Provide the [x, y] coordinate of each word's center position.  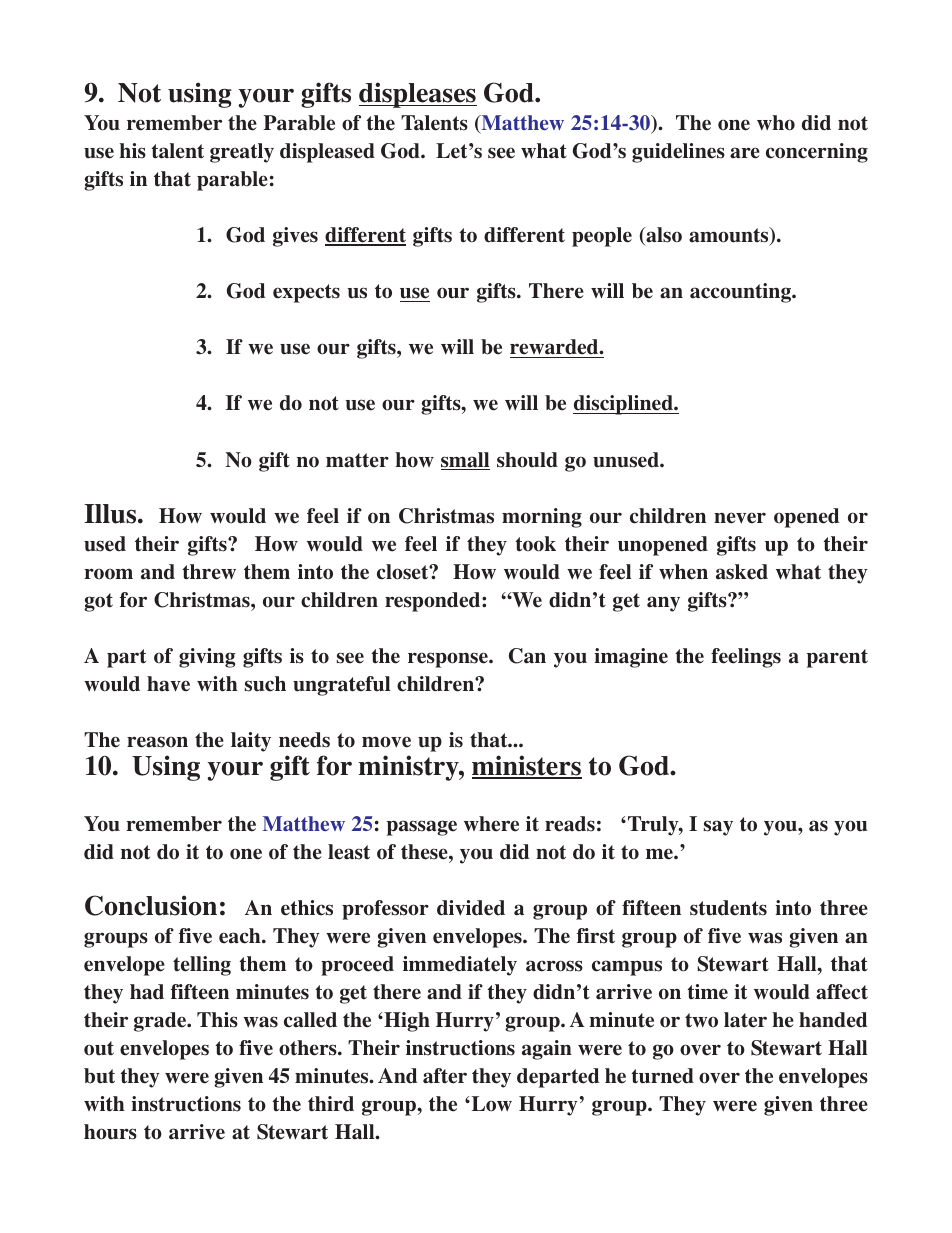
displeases [418, 95]
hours [110, 1132]
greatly [242, 153]
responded [434, 602]
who [776, 123]
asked [742, 572]
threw [209, 572]
